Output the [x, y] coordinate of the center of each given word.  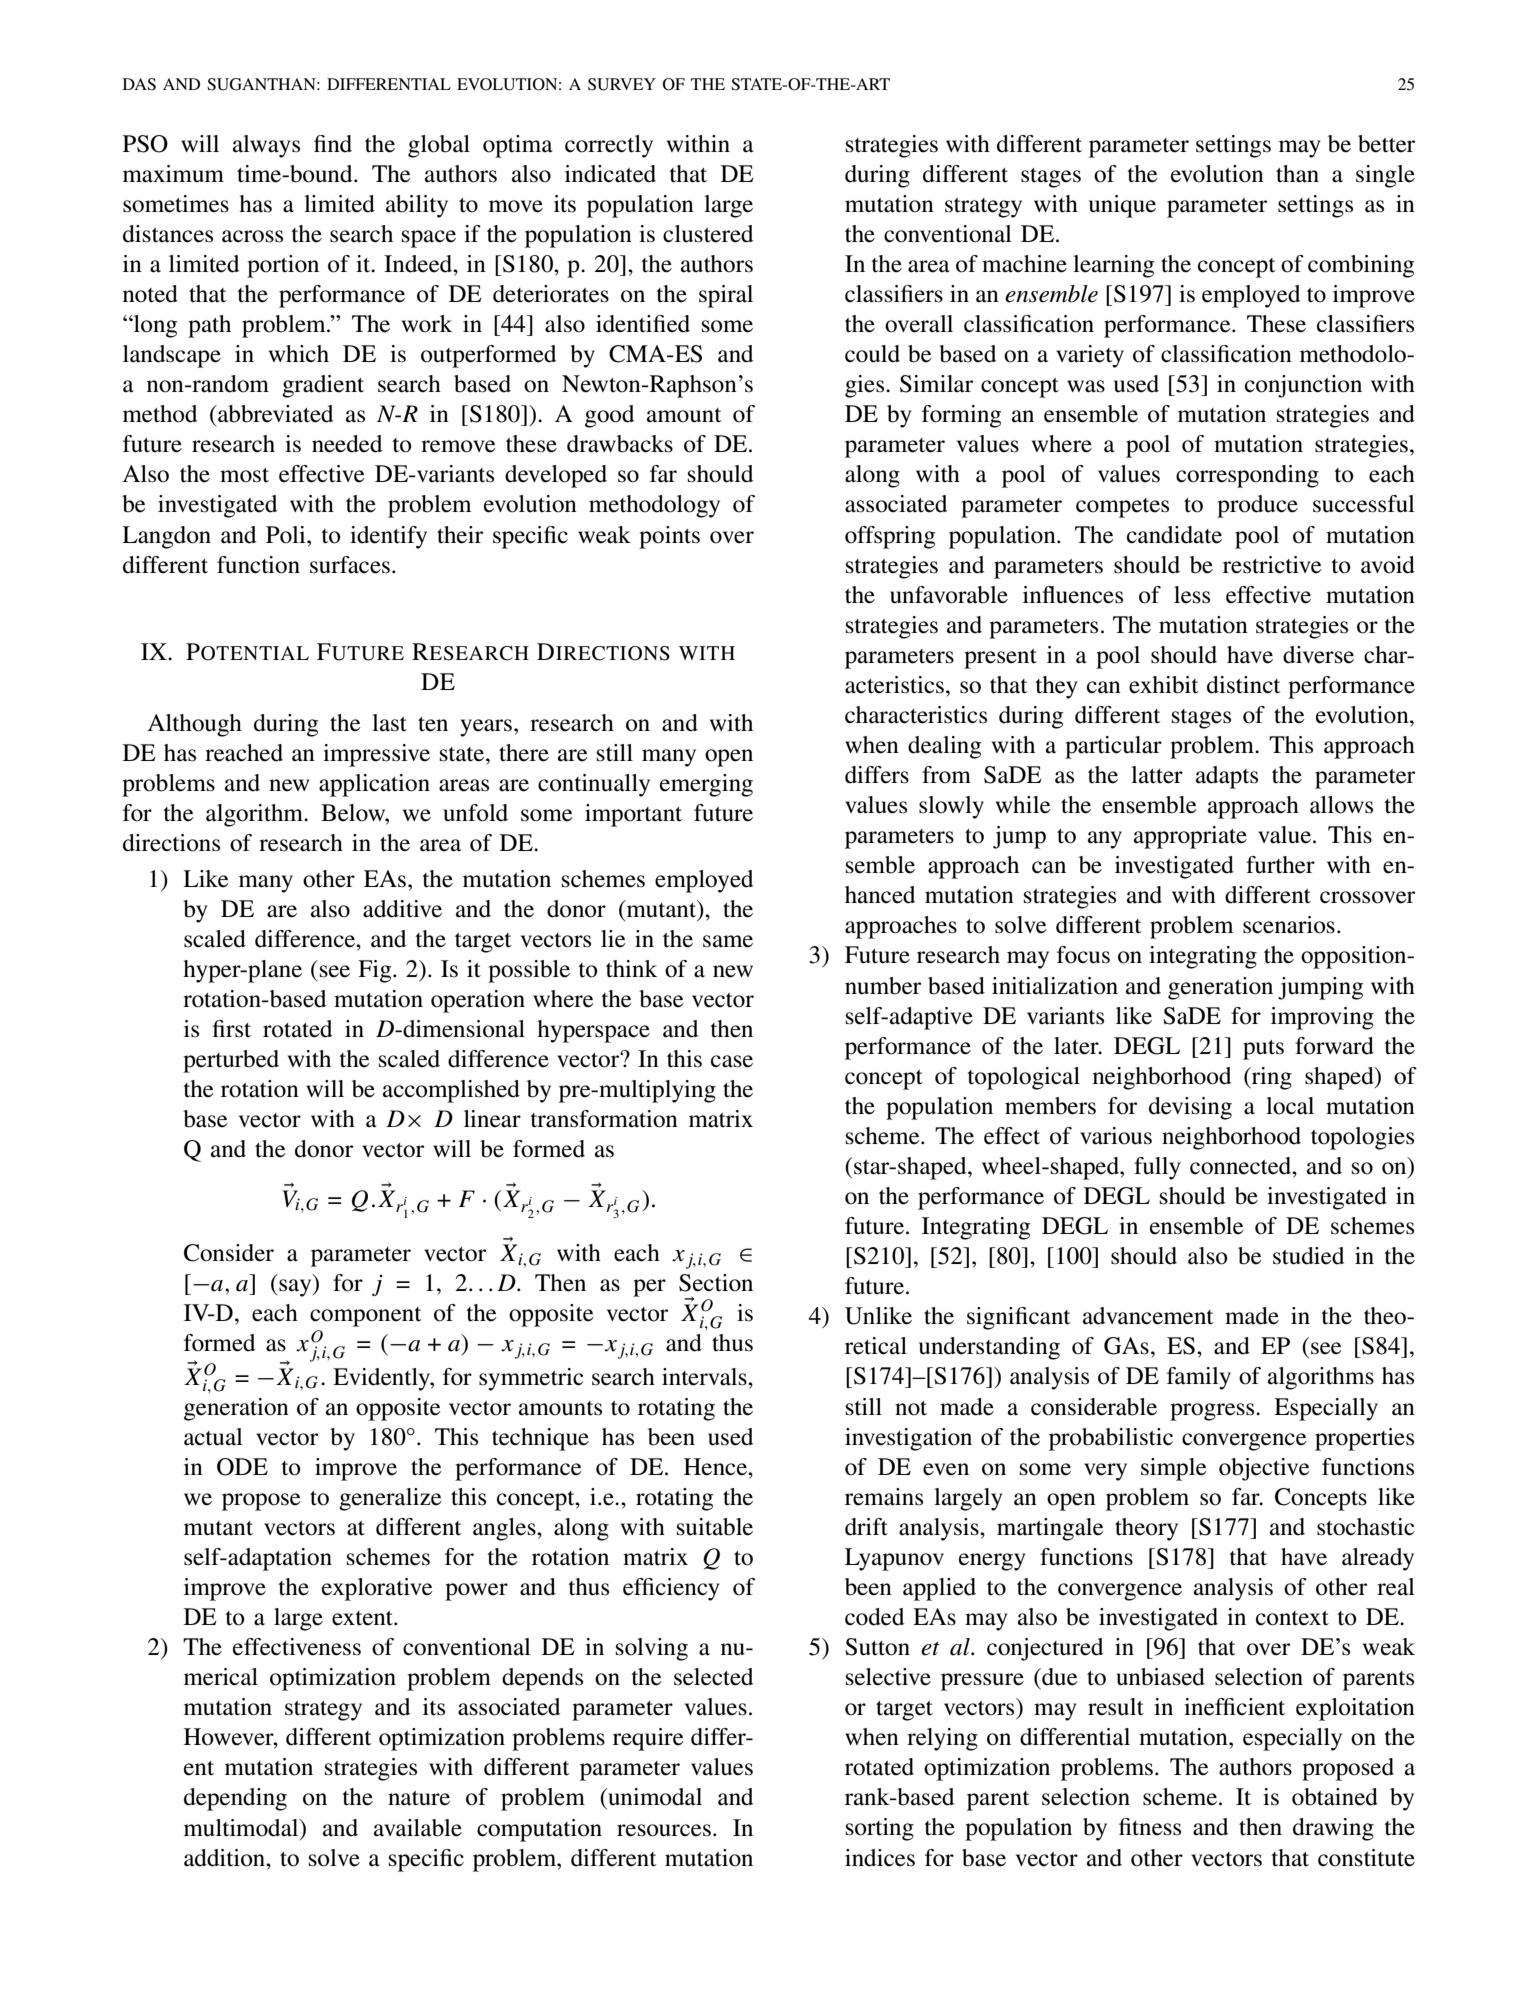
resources [664, 1830]
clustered [708, 234]
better [1386, 144]
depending [235, 1799]
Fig [376, 971]
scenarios [1289, 925]
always [266, 146]
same [728, 941]
